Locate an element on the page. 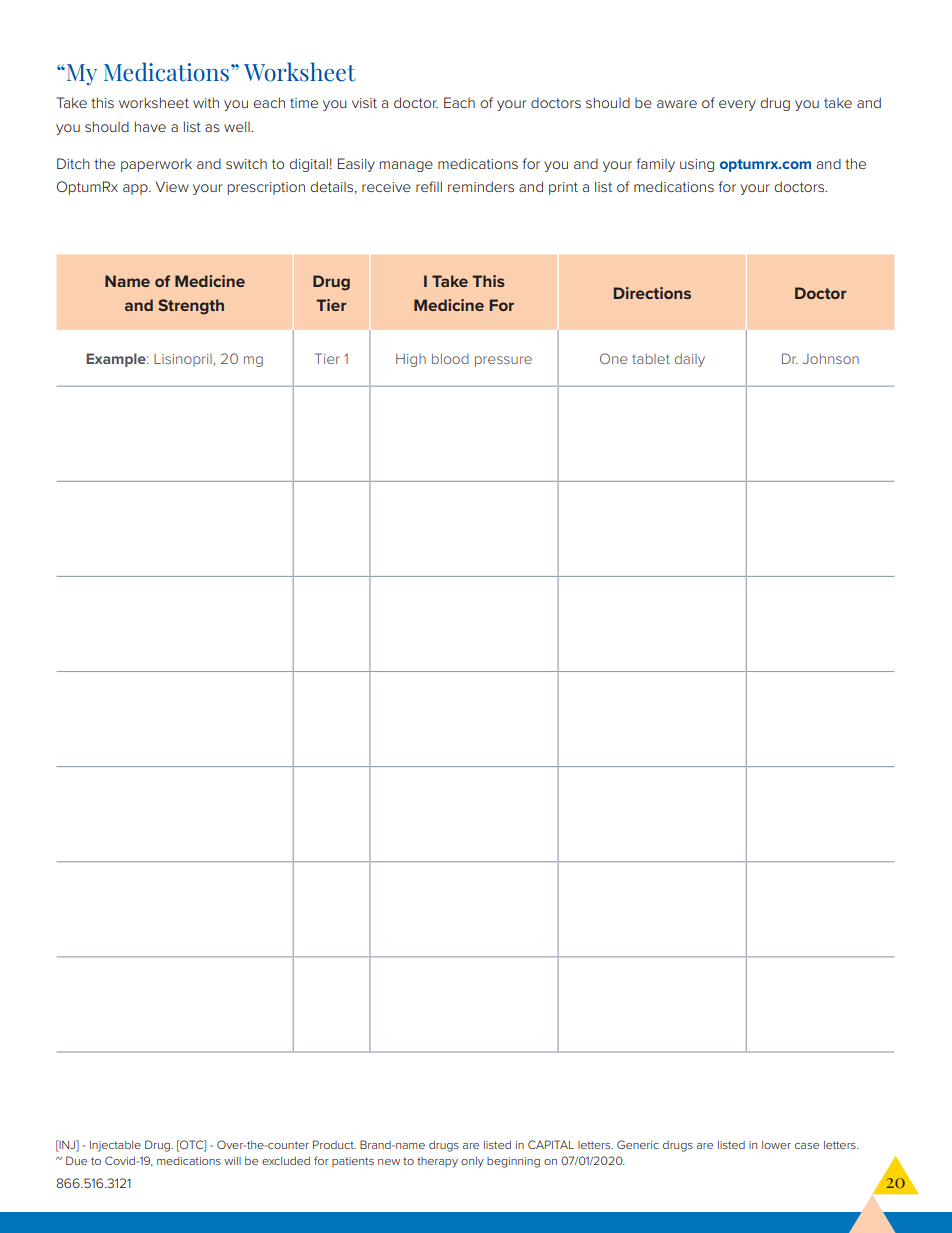  lower is located at coordinates (776, 1145).
